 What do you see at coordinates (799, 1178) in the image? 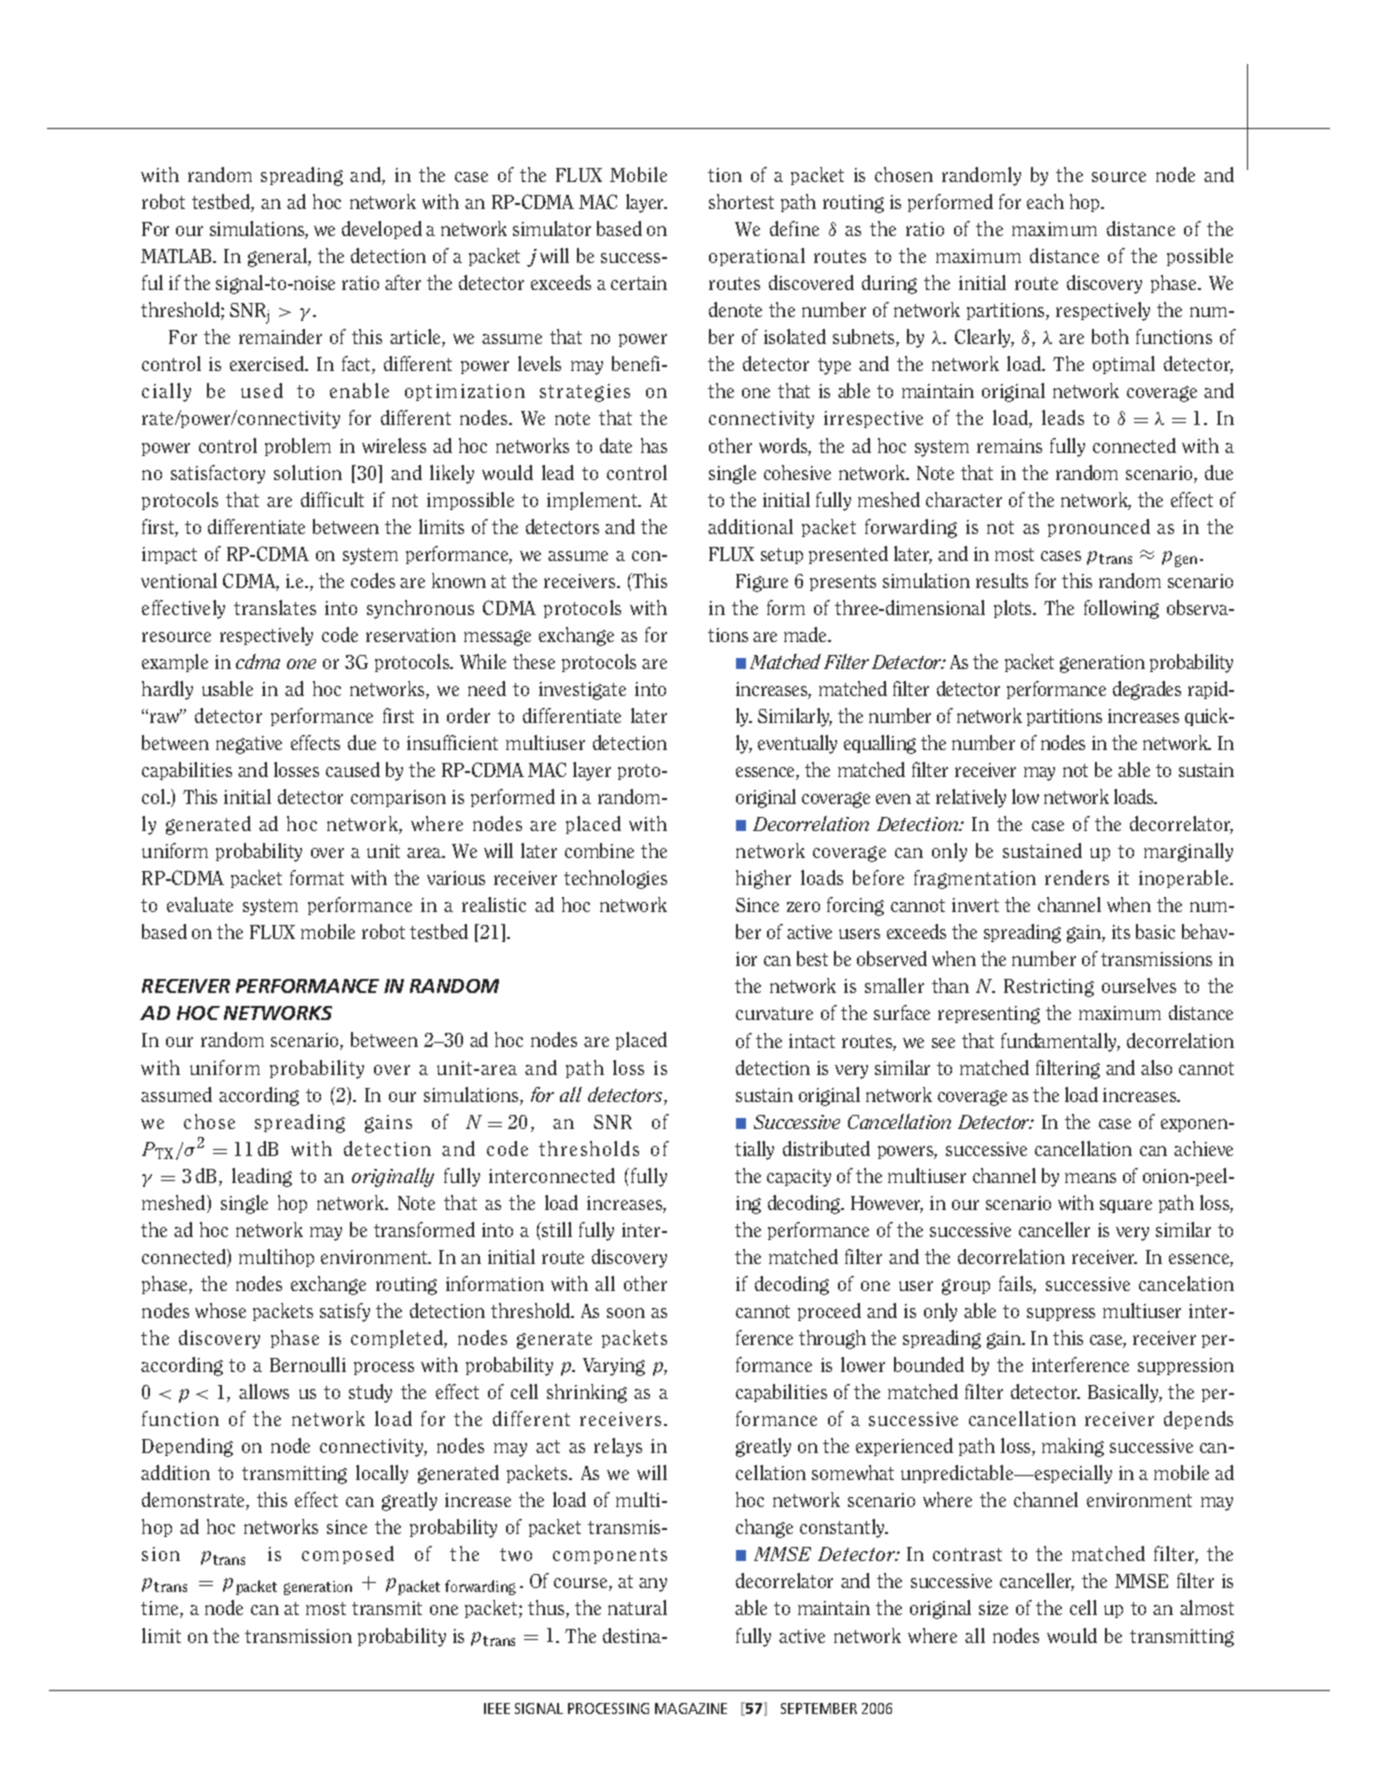
I see `capacity` at bounding box center [799, 1178].
